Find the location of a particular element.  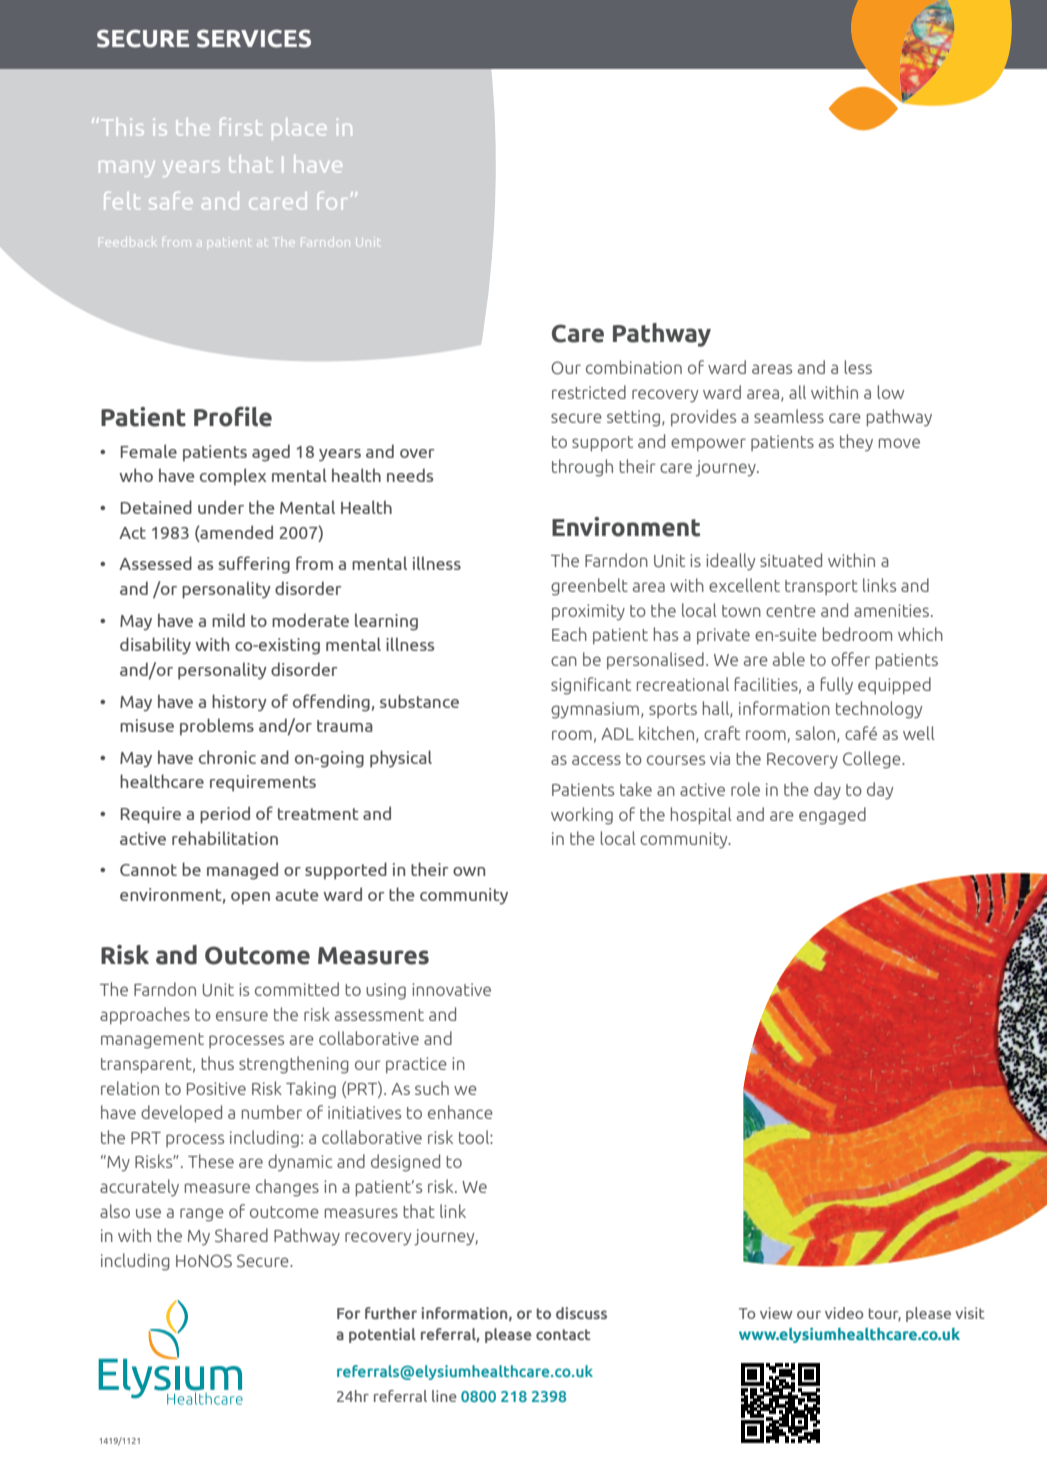

working is located at coordinates (582, 816).
